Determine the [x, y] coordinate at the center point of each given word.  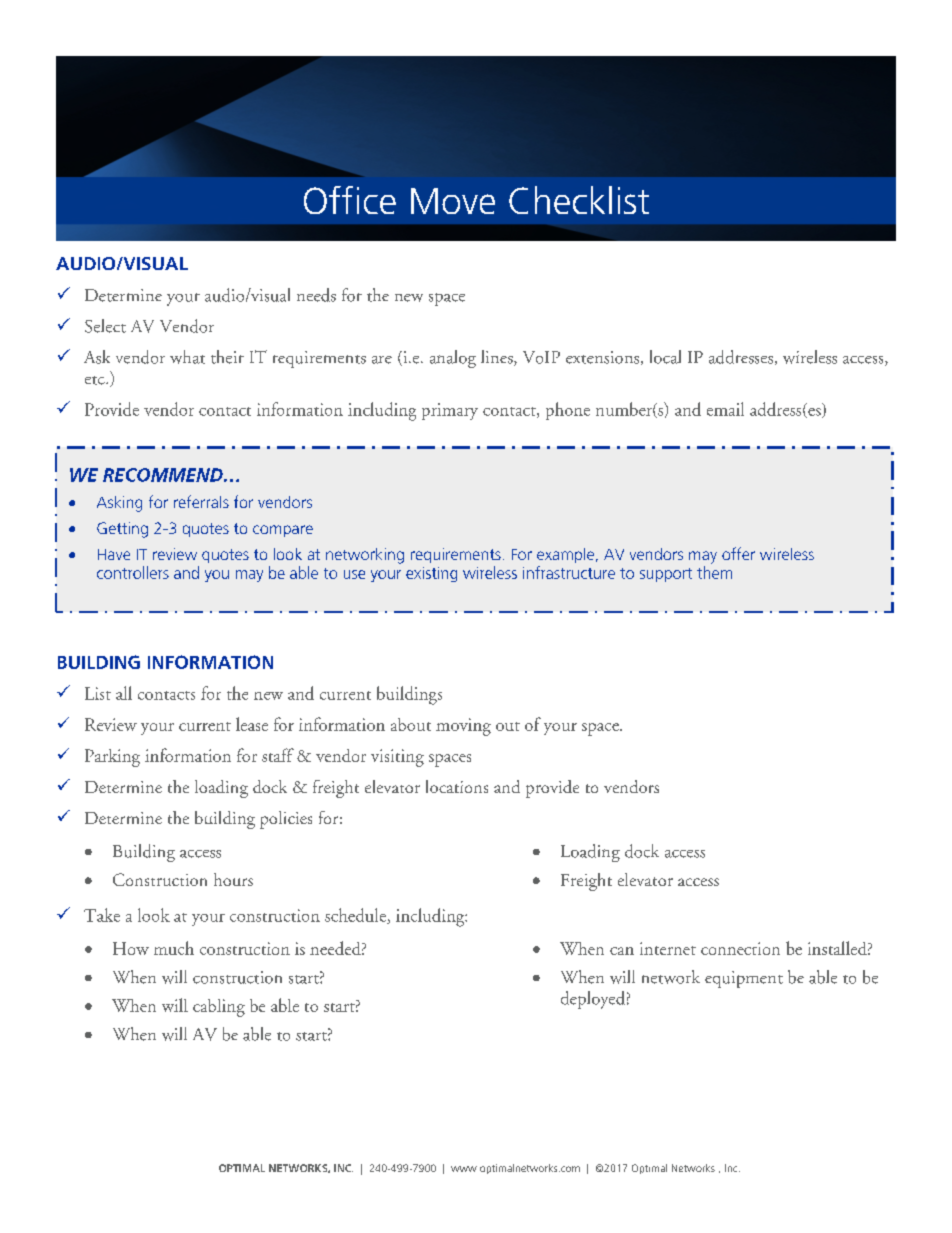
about [411, 724]
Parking [112, 758]
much [174, 948]
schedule [356, 916]
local [665, 357]
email [725, 409]
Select [105, 326]
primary [450, 411]
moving [463, 727]
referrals [201, 501]
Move [453, 201]
